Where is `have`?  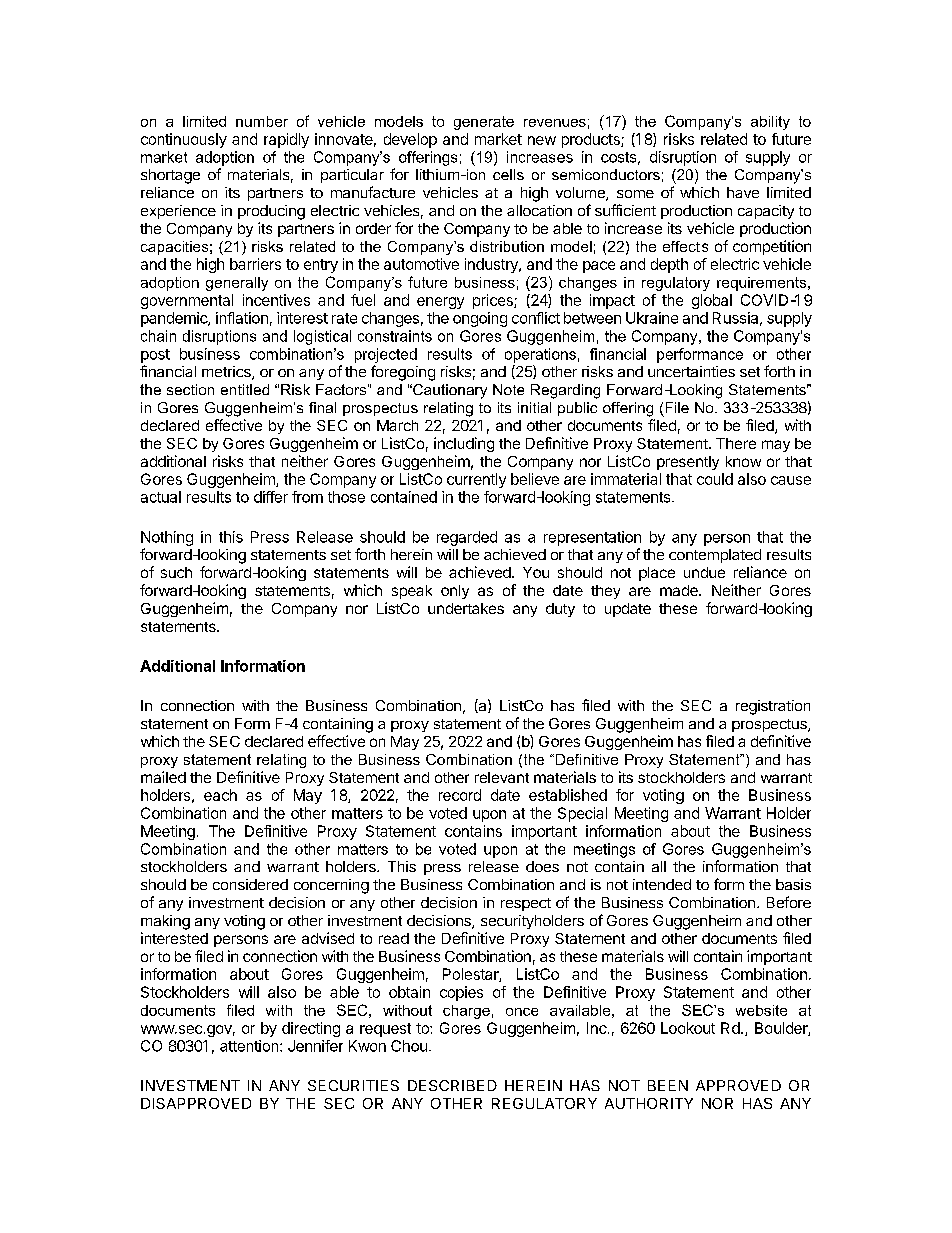
have is located at coordinates (743, 192).
